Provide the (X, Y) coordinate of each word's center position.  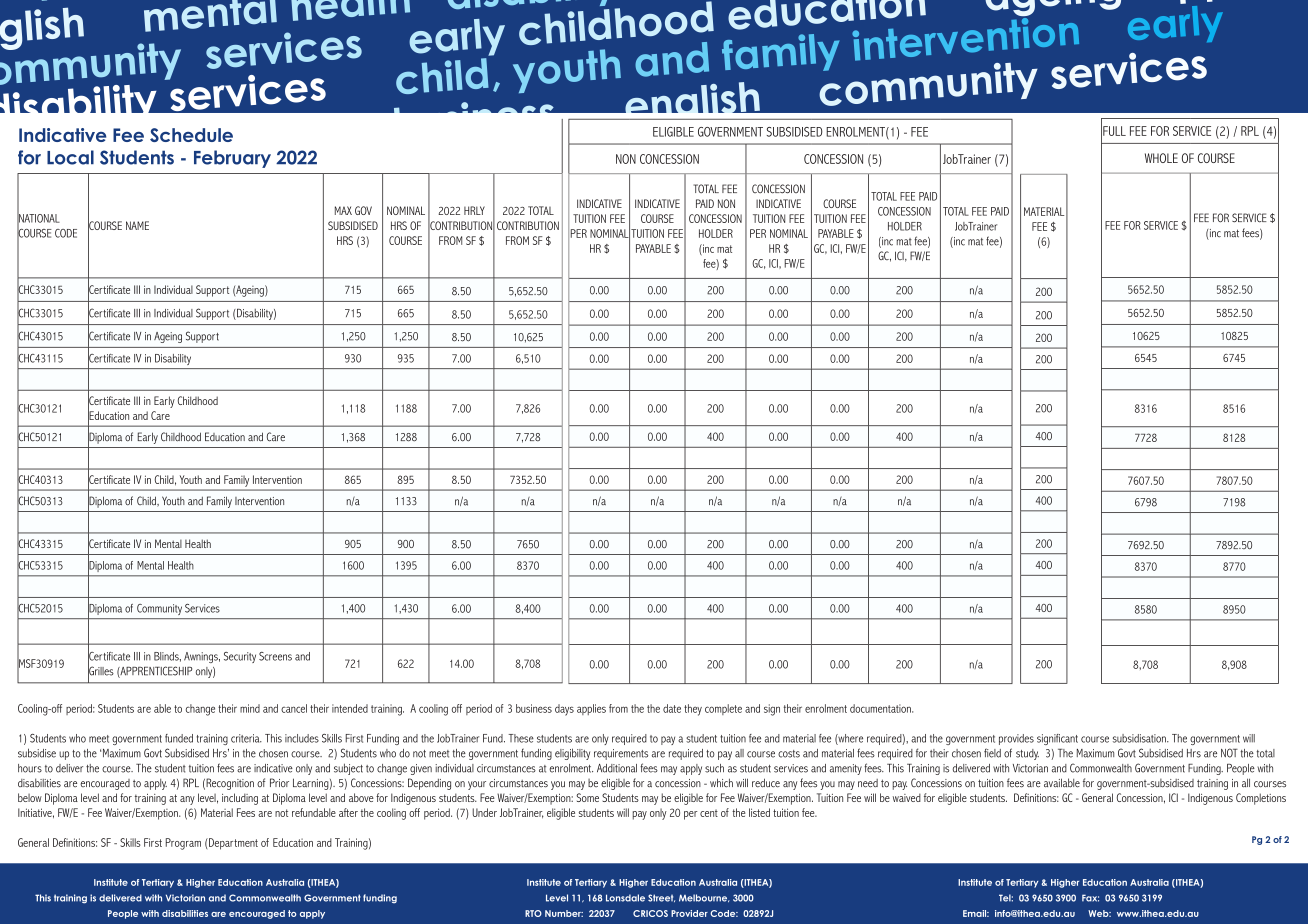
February (232, 159)
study (1027, 754)
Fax (1090, 898)
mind (250, 708)
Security (240, 657)
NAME (137, 225)
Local (70, 157)
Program (183, 844)
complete (723, 709)
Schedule (191, 135)
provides (1016, 739)
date (672, 708)
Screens (275, 656)
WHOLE (1161, 158)
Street (661, 898)
